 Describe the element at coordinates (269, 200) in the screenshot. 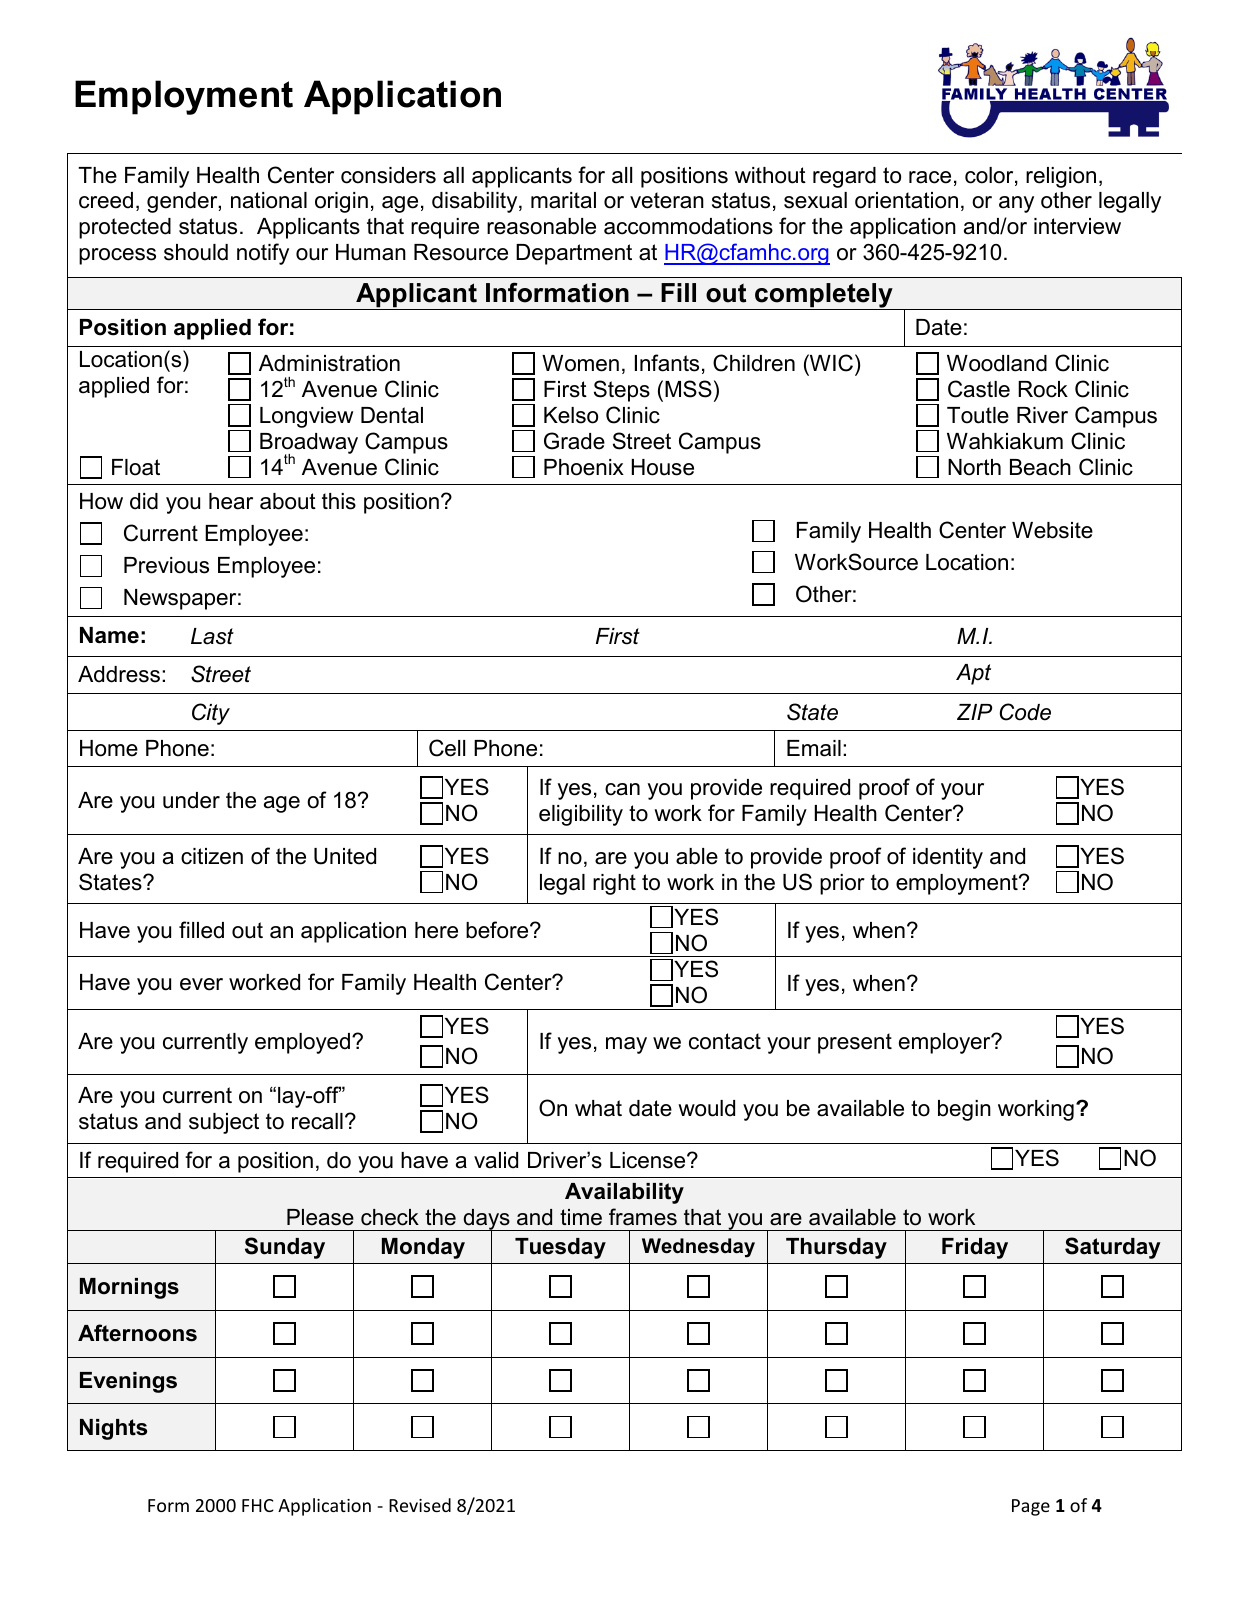

I see `national` at that location.
